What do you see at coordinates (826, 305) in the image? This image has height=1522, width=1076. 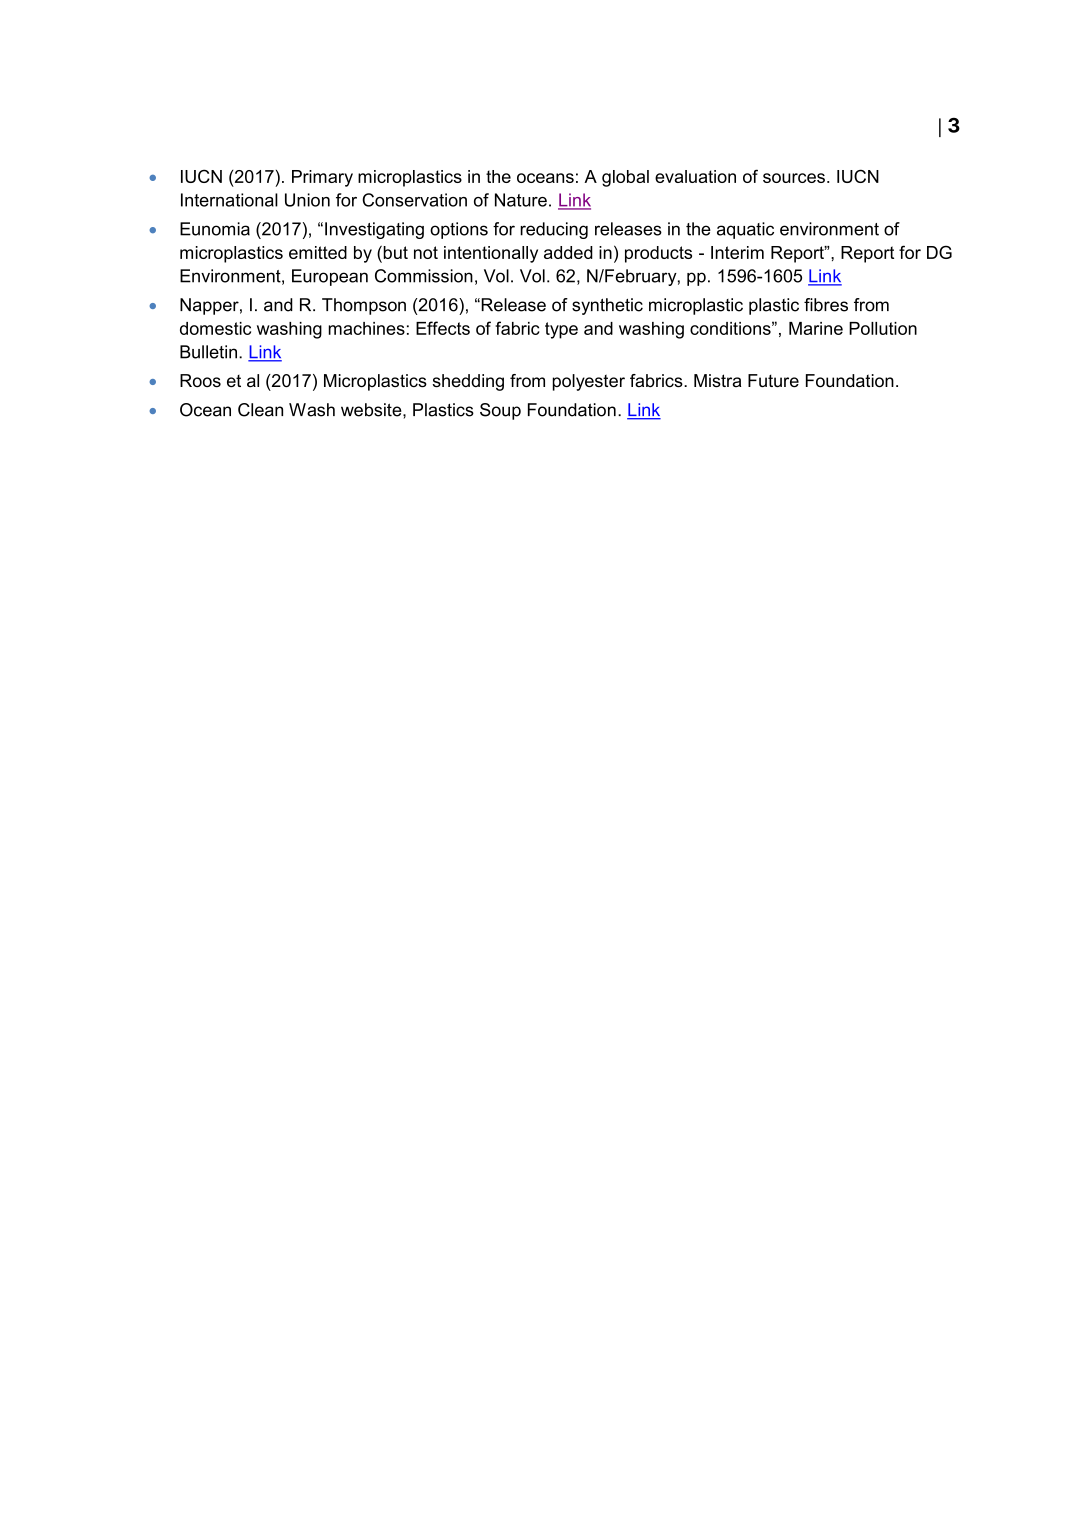 I see `fibres` at bounding box center [826, 305].
